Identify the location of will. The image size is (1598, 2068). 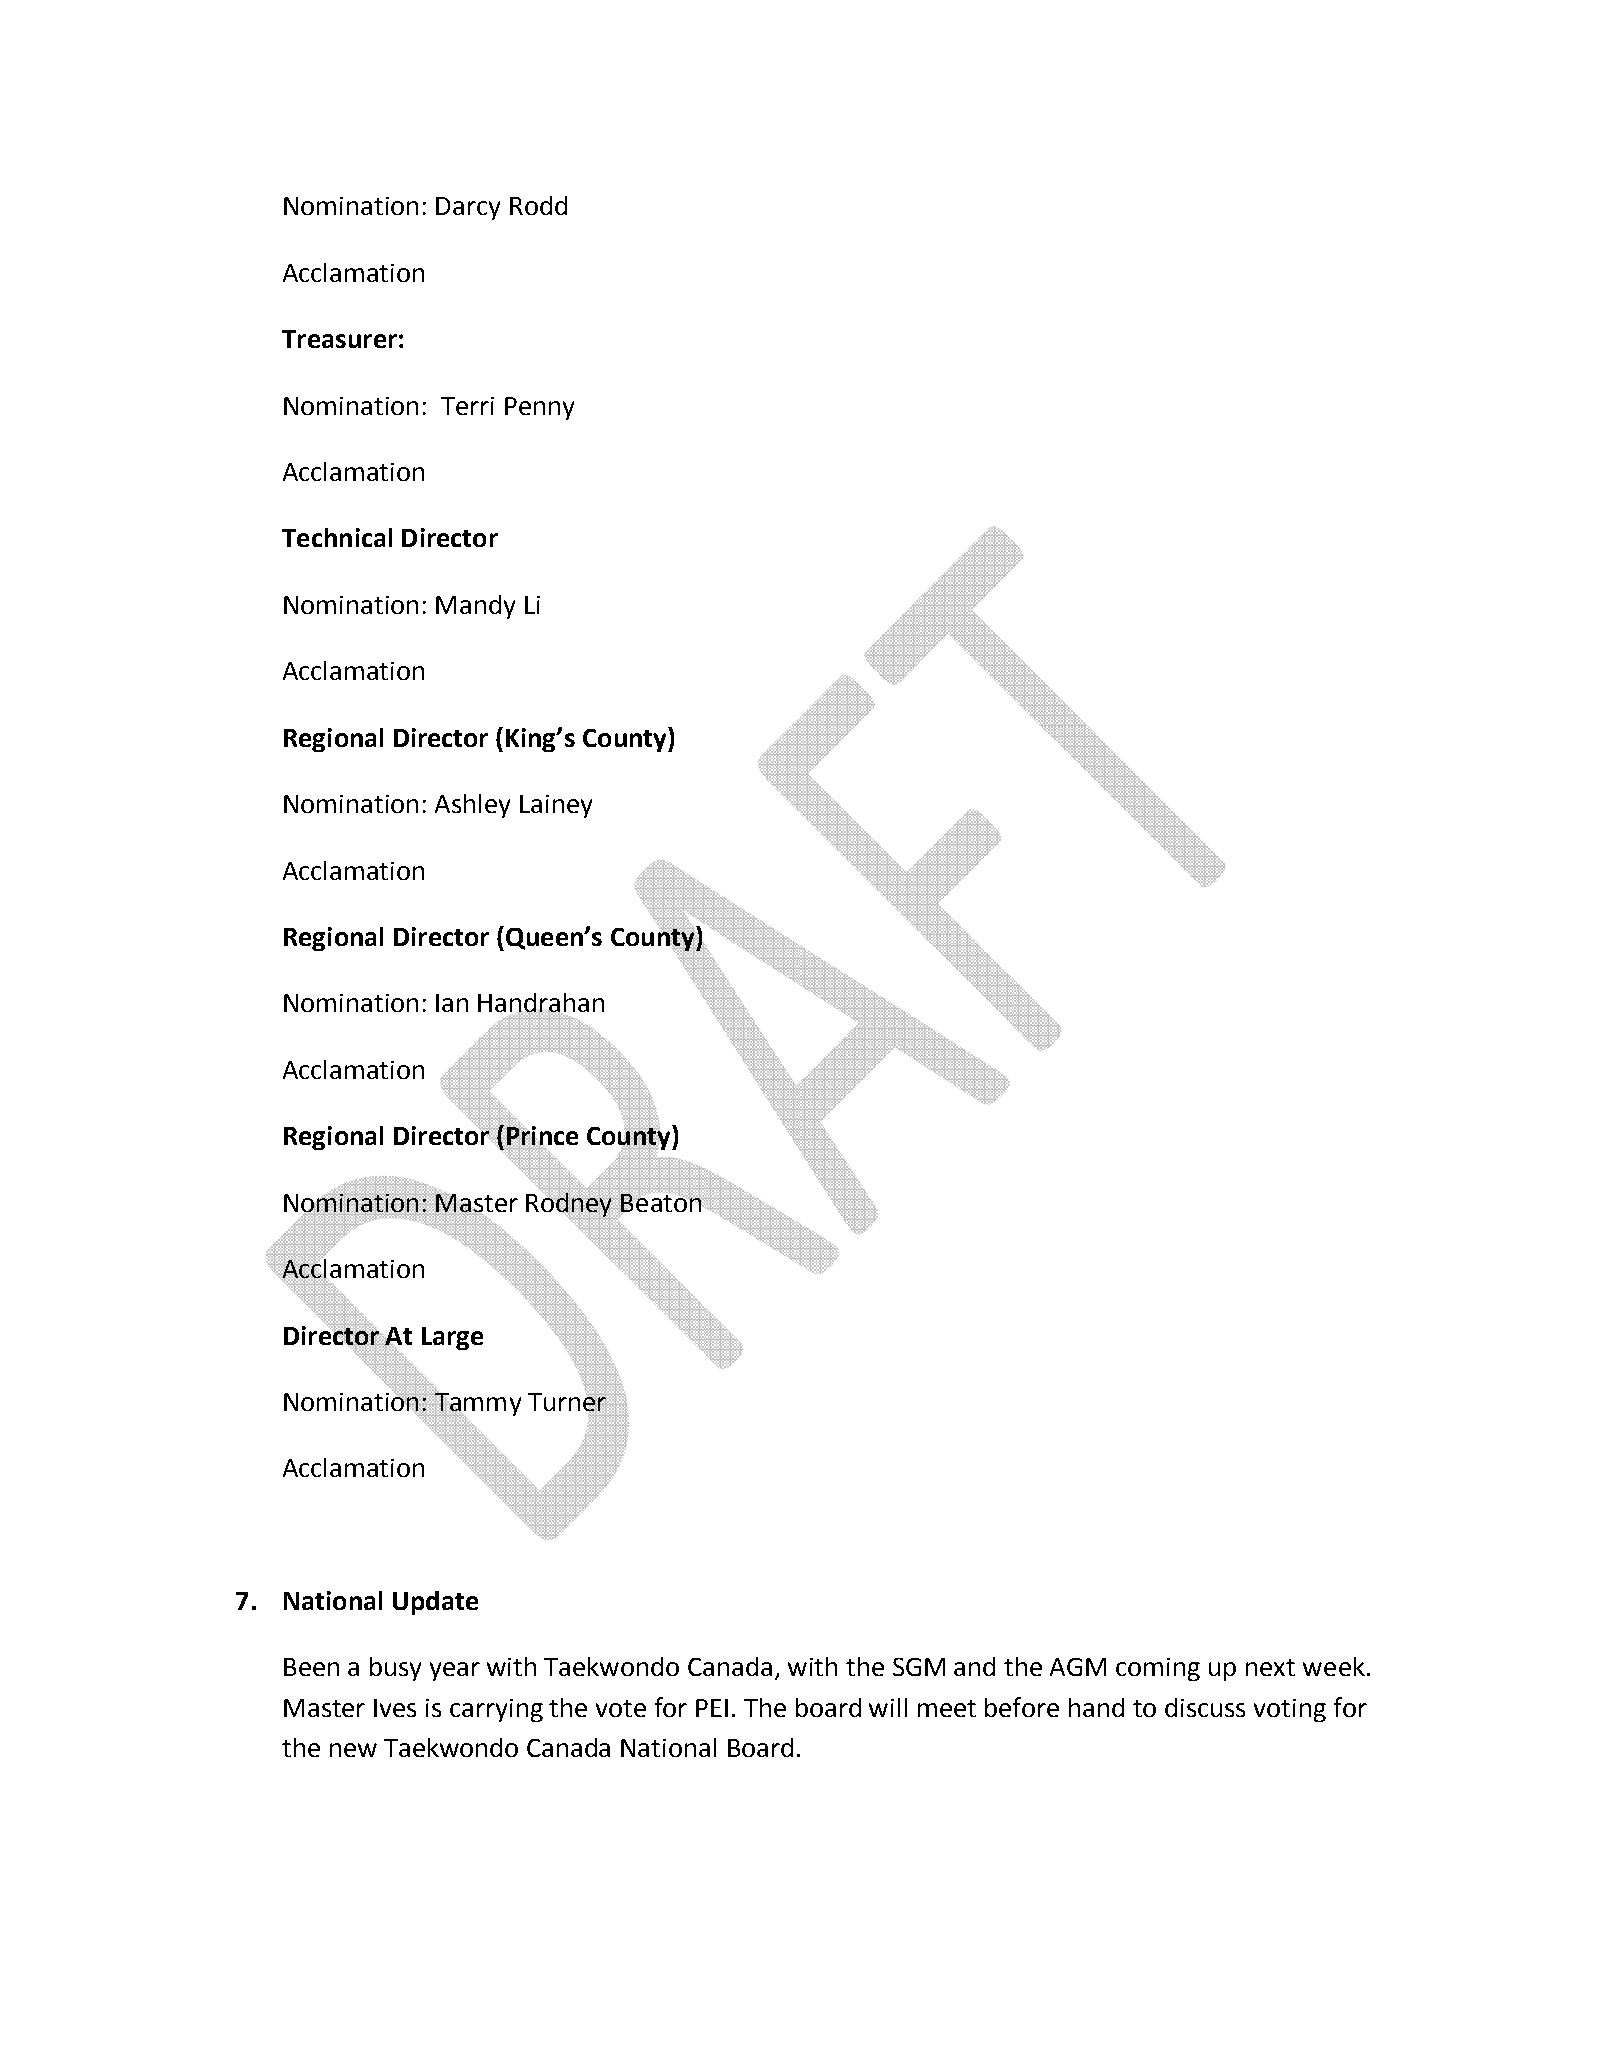
(888, 1707).
